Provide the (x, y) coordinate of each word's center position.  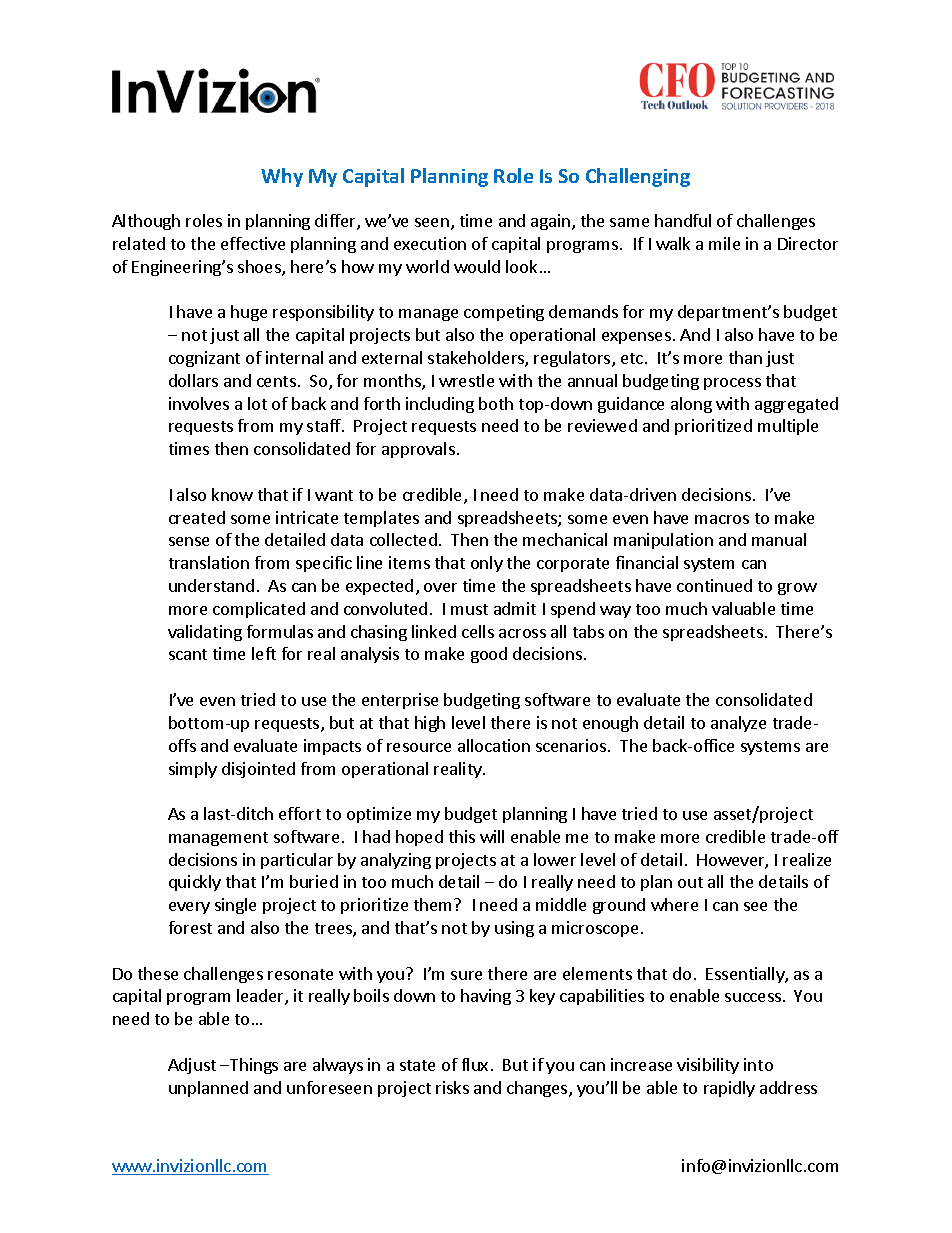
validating (205, 633)
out (690, 882)
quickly (195, 883)
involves (199, 403)
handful (683, 220)
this (462, 836)
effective (253, 243)
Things (253, 1066)
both (496, 403)
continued (714, 585)
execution (430, 243)
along (691, 405)
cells (478, 631)
